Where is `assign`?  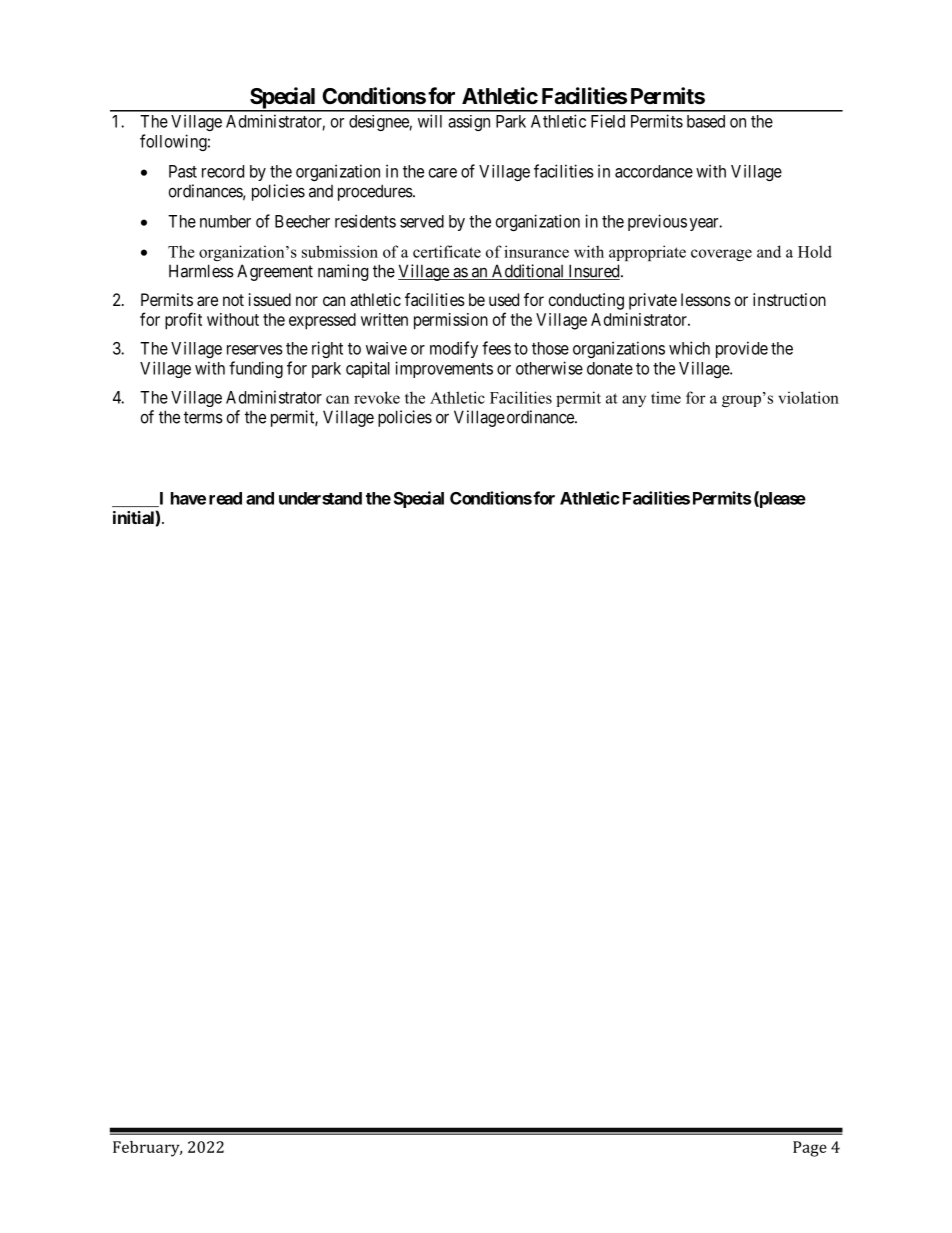
assign is located at coordinates (469, 123).
